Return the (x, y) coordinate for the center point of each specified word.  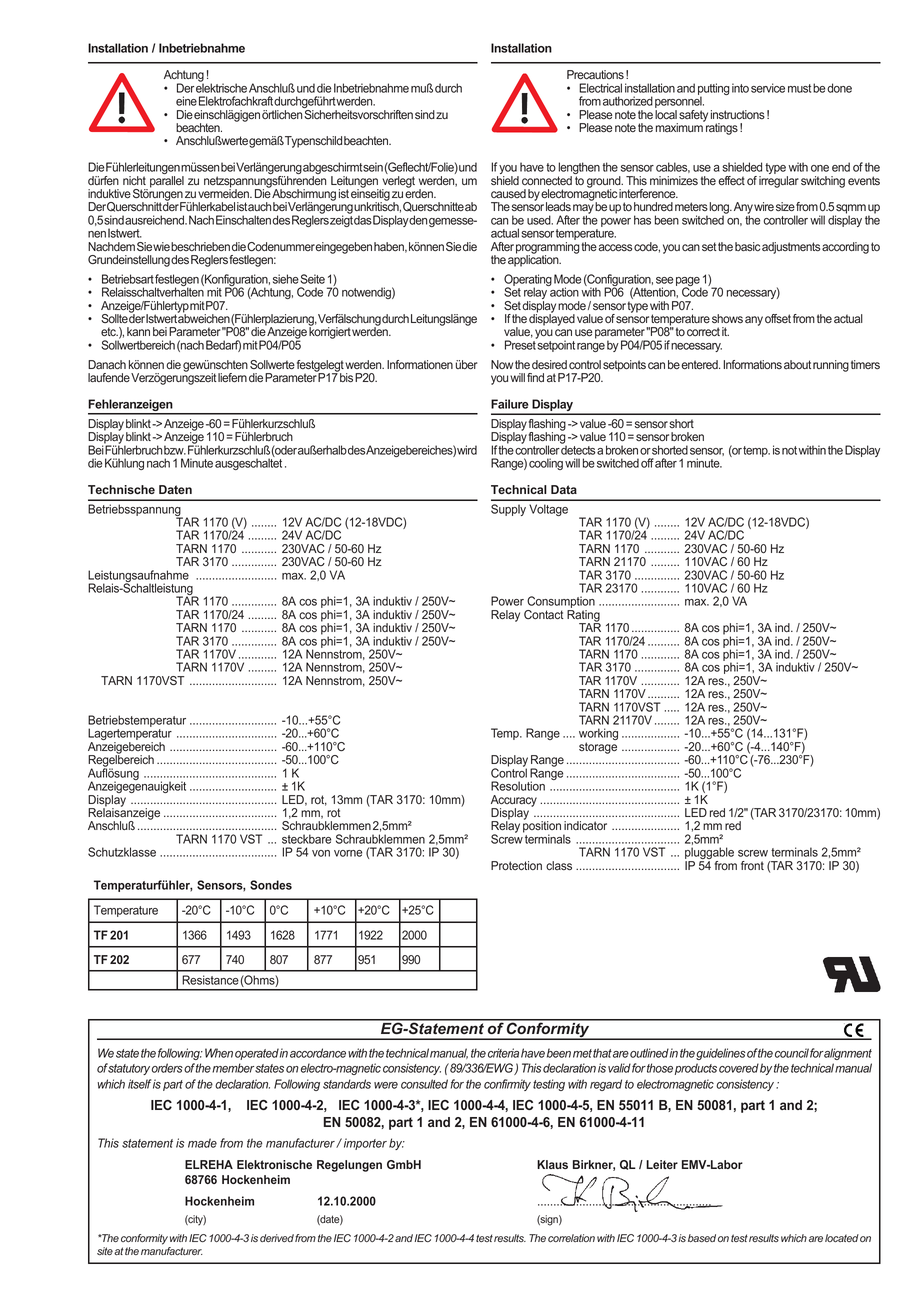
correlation (571, 1238)
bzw (175, 450)
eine (186, 101)
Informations (753, 365)
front (752, 865)
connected (547, 180)
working (598, 735)
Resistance (210, 980)
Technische (121, 489)
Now (502, 364)
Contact (544, 615)
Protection (516, 866)
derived (277, 1238)
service (768, 88)
